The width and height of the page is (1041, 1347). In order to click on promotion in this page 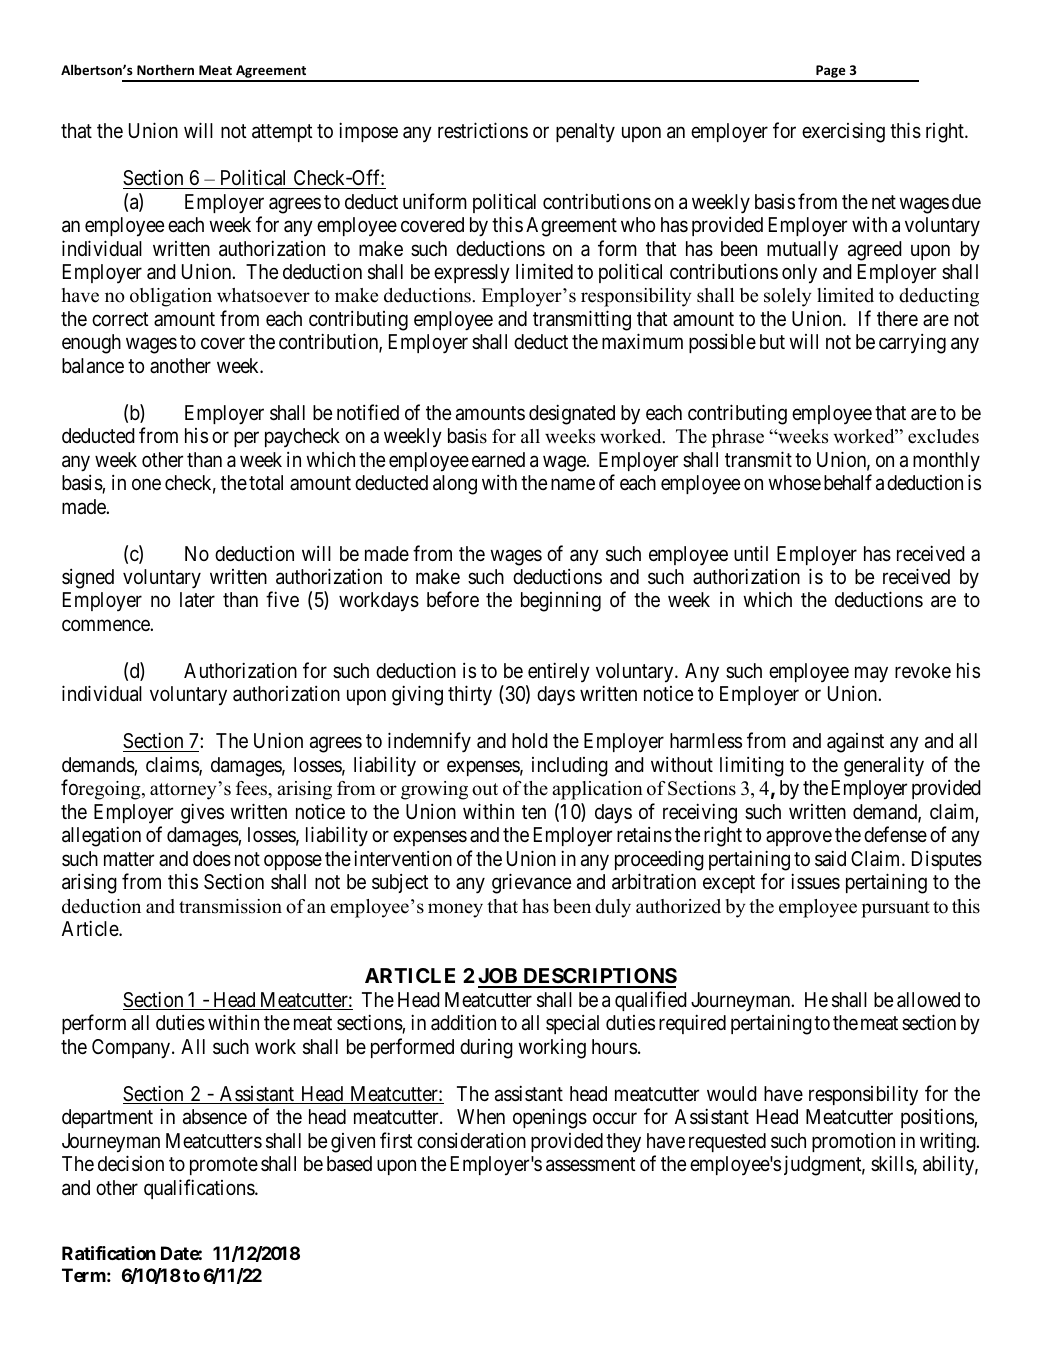, I will do `click(853, 1142)`.
